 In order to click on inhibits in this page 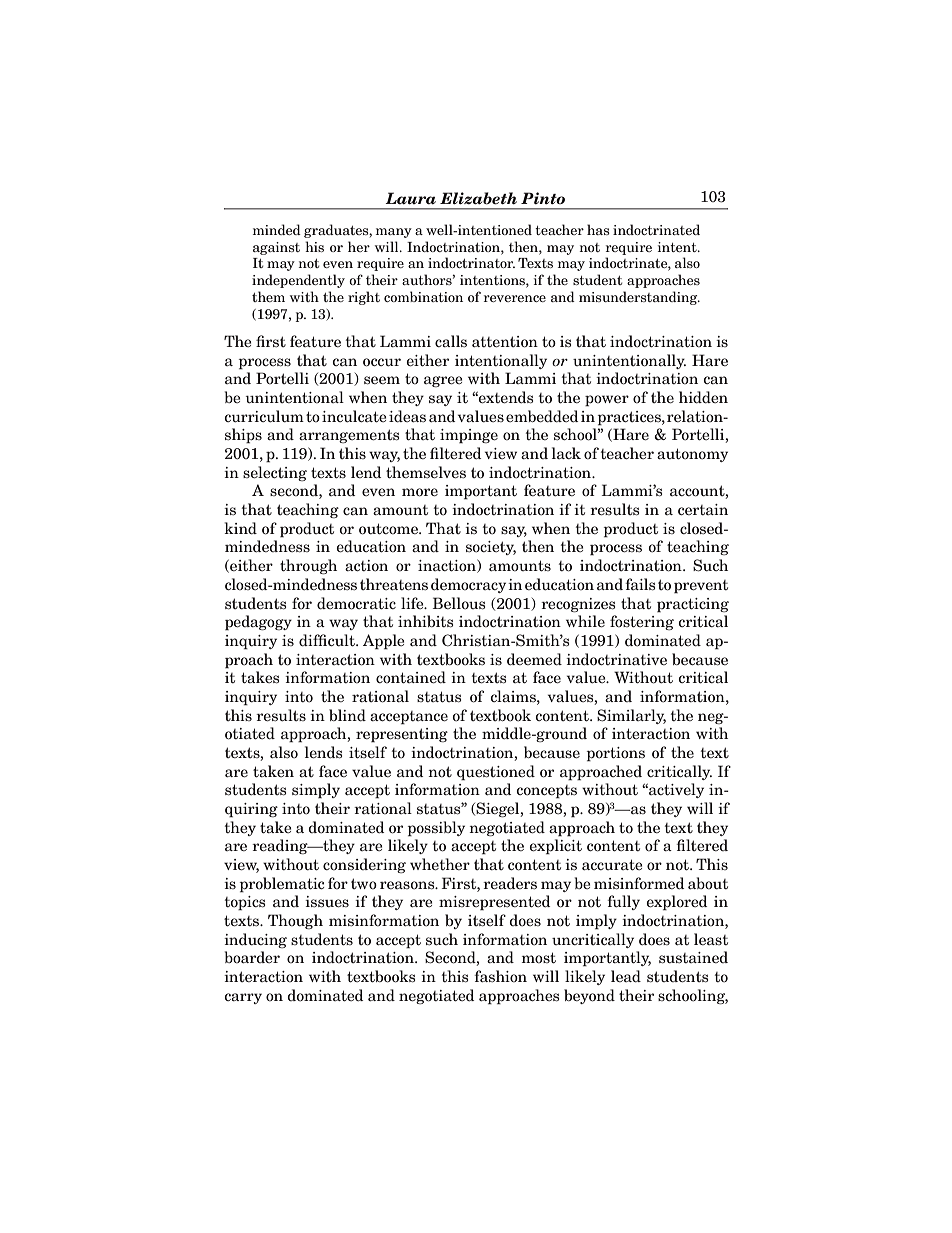, I will do `click(425, 621)`.
